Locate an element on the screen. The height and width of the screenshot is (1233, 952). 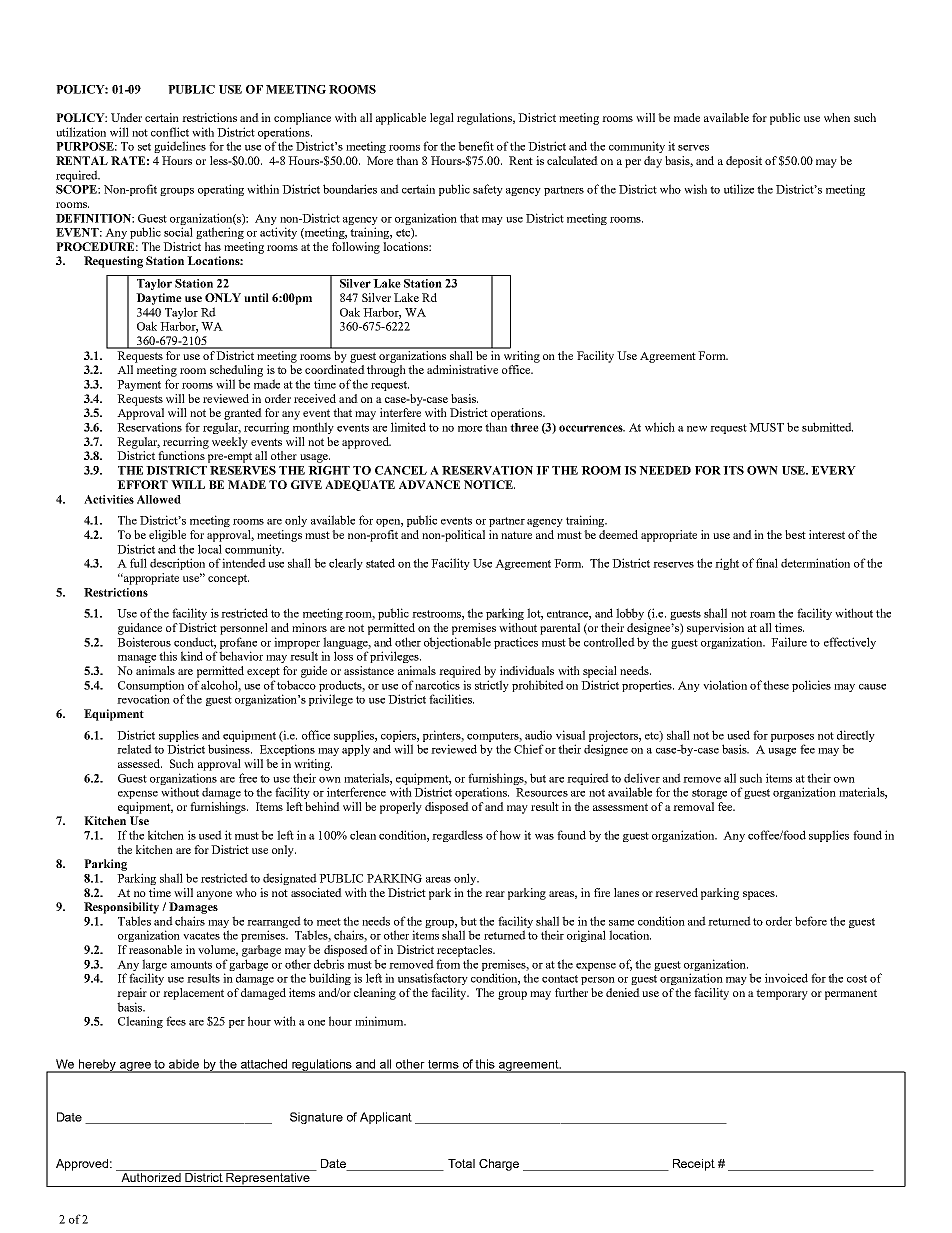
receptacles is located at coordinates (466, 951).
